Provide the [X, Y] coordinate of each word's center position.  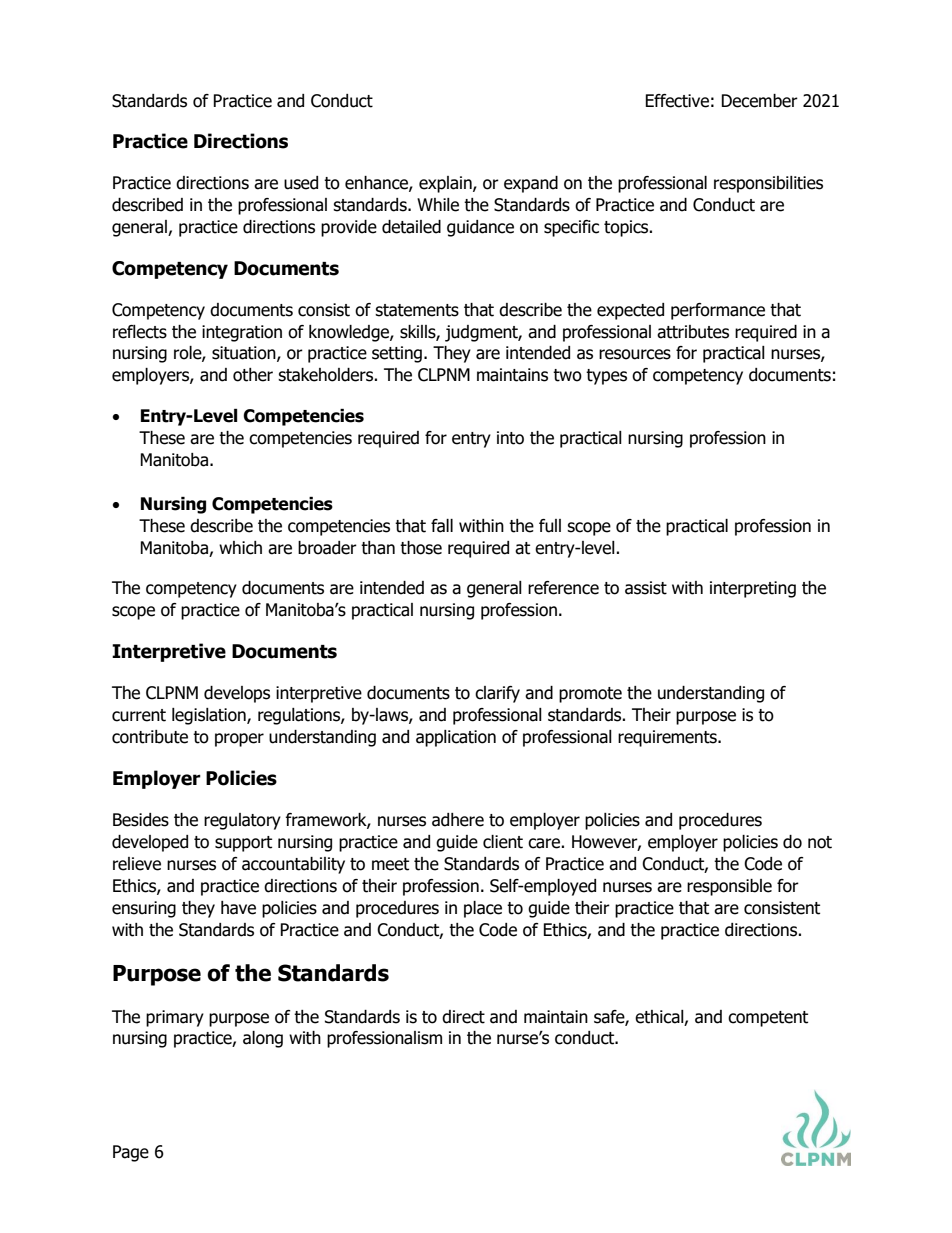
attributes [693, 332]
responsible [729, 887]
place [483, 909]
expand [531, 184]
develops [237, 694]
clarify [497, 694]
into [510, 438]
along [263, 1039]
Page [131, 1153]
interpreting [753, 589]
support [243, 844]
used [301, 183]
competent [768, 1019]
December [759, 101]
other [253, 375]
